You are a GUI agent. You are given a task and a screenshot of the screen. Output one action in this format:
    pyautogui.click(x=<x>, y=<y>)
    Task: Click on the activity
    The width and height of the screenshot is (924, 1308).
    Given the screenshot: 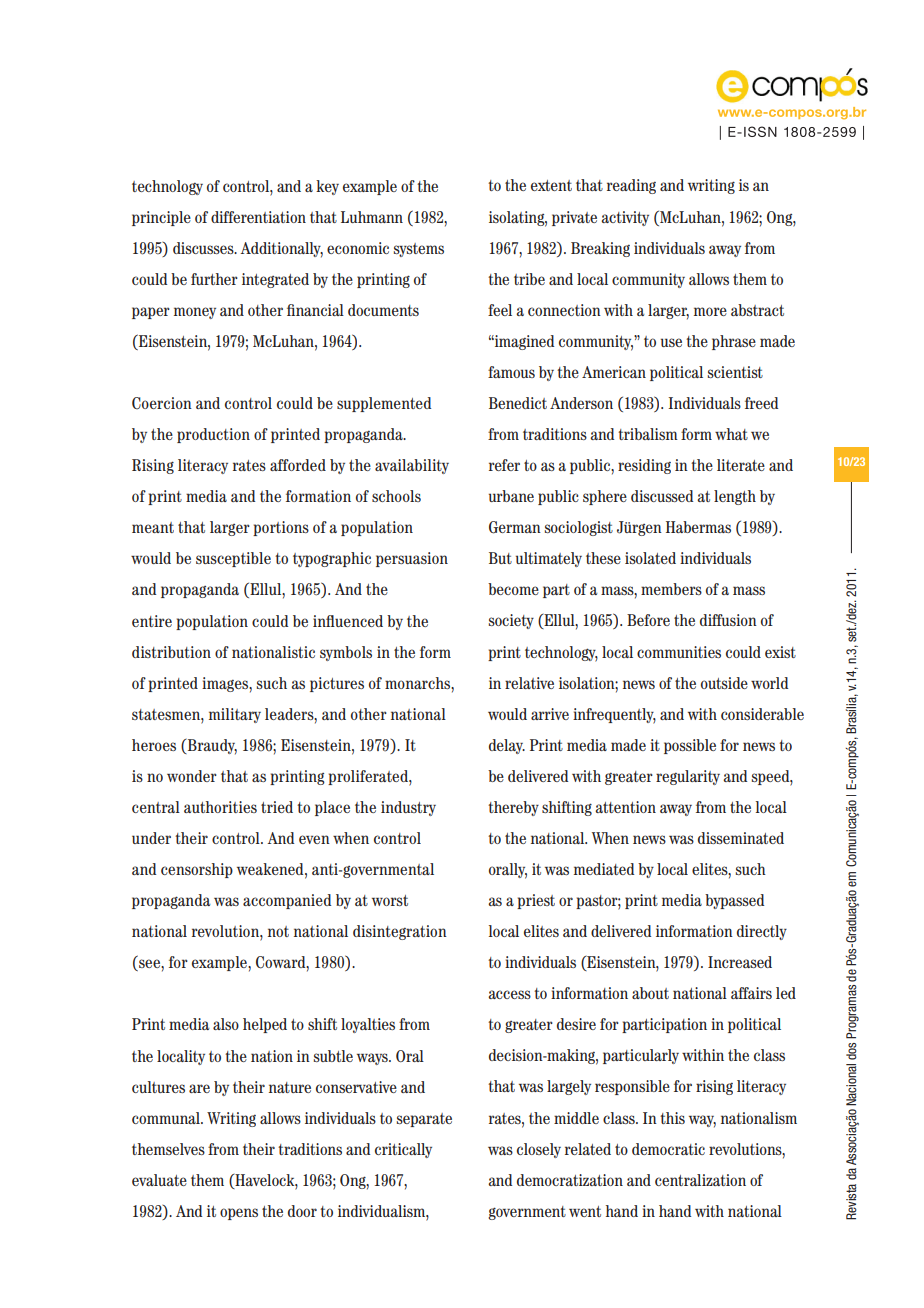 What is the action you would take?
    pyautogui.click(x=625, y=218)
